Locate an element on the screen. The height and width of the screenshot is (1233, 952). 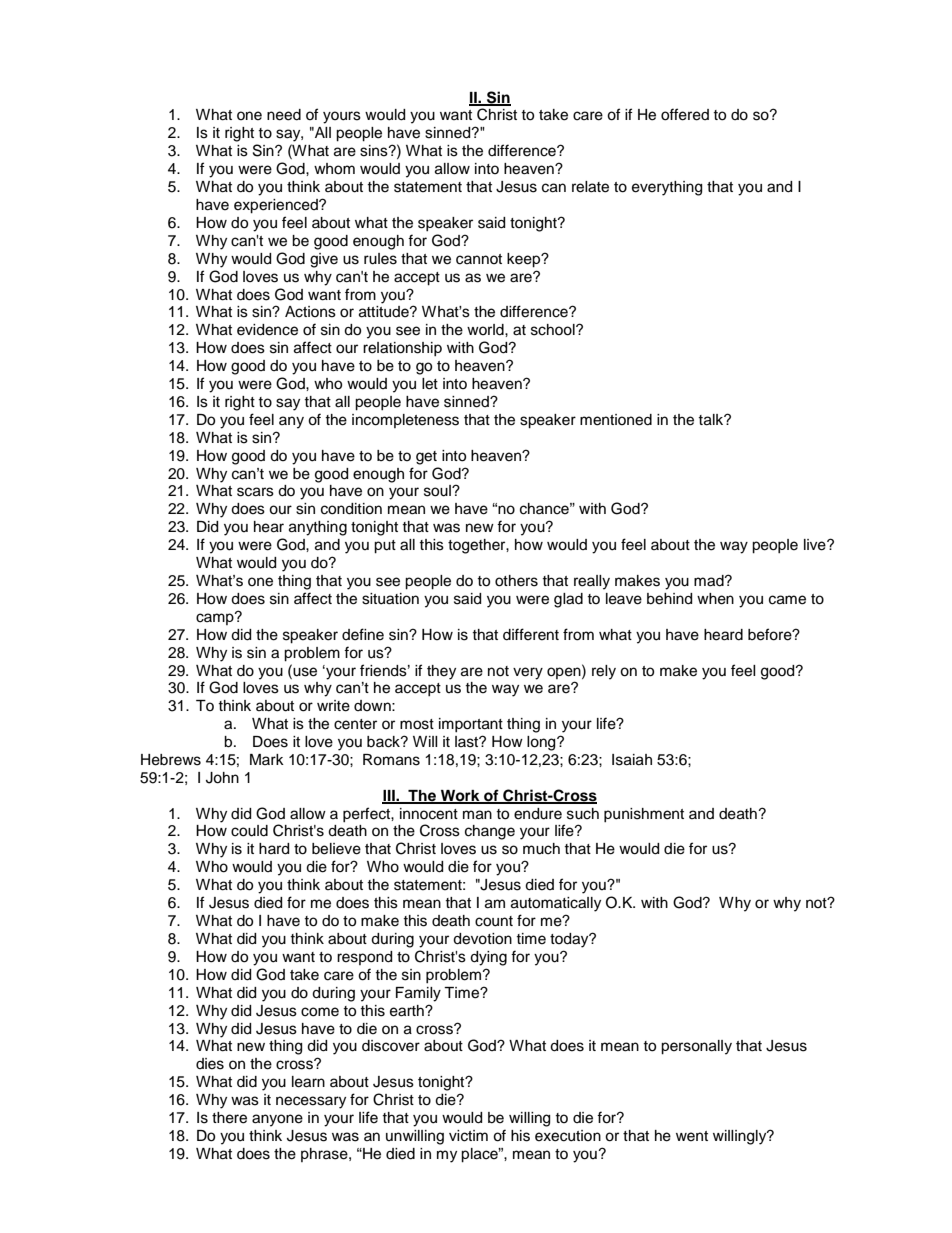
victim is located at coordinates (468, 1136).
